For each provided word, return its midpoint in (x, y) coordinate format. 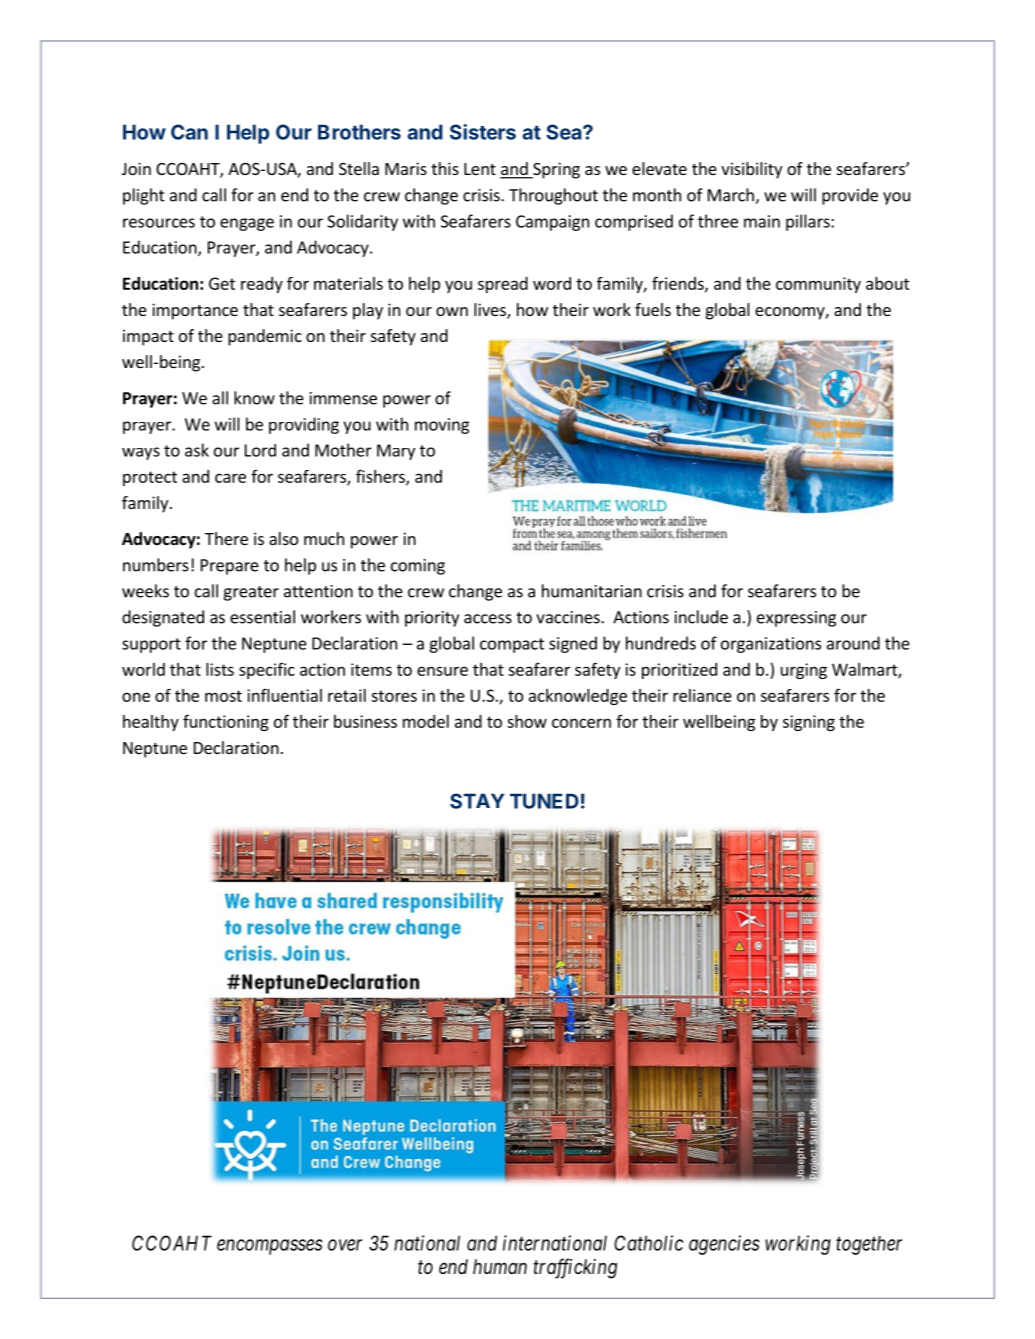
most (223, 696)
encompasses (270, 1247)
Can (189, 132)
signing (809, 723)
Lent (480, 169)
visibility (751, 170)
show (527, 721)
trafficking (575, 1268)
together (869, 1245)
